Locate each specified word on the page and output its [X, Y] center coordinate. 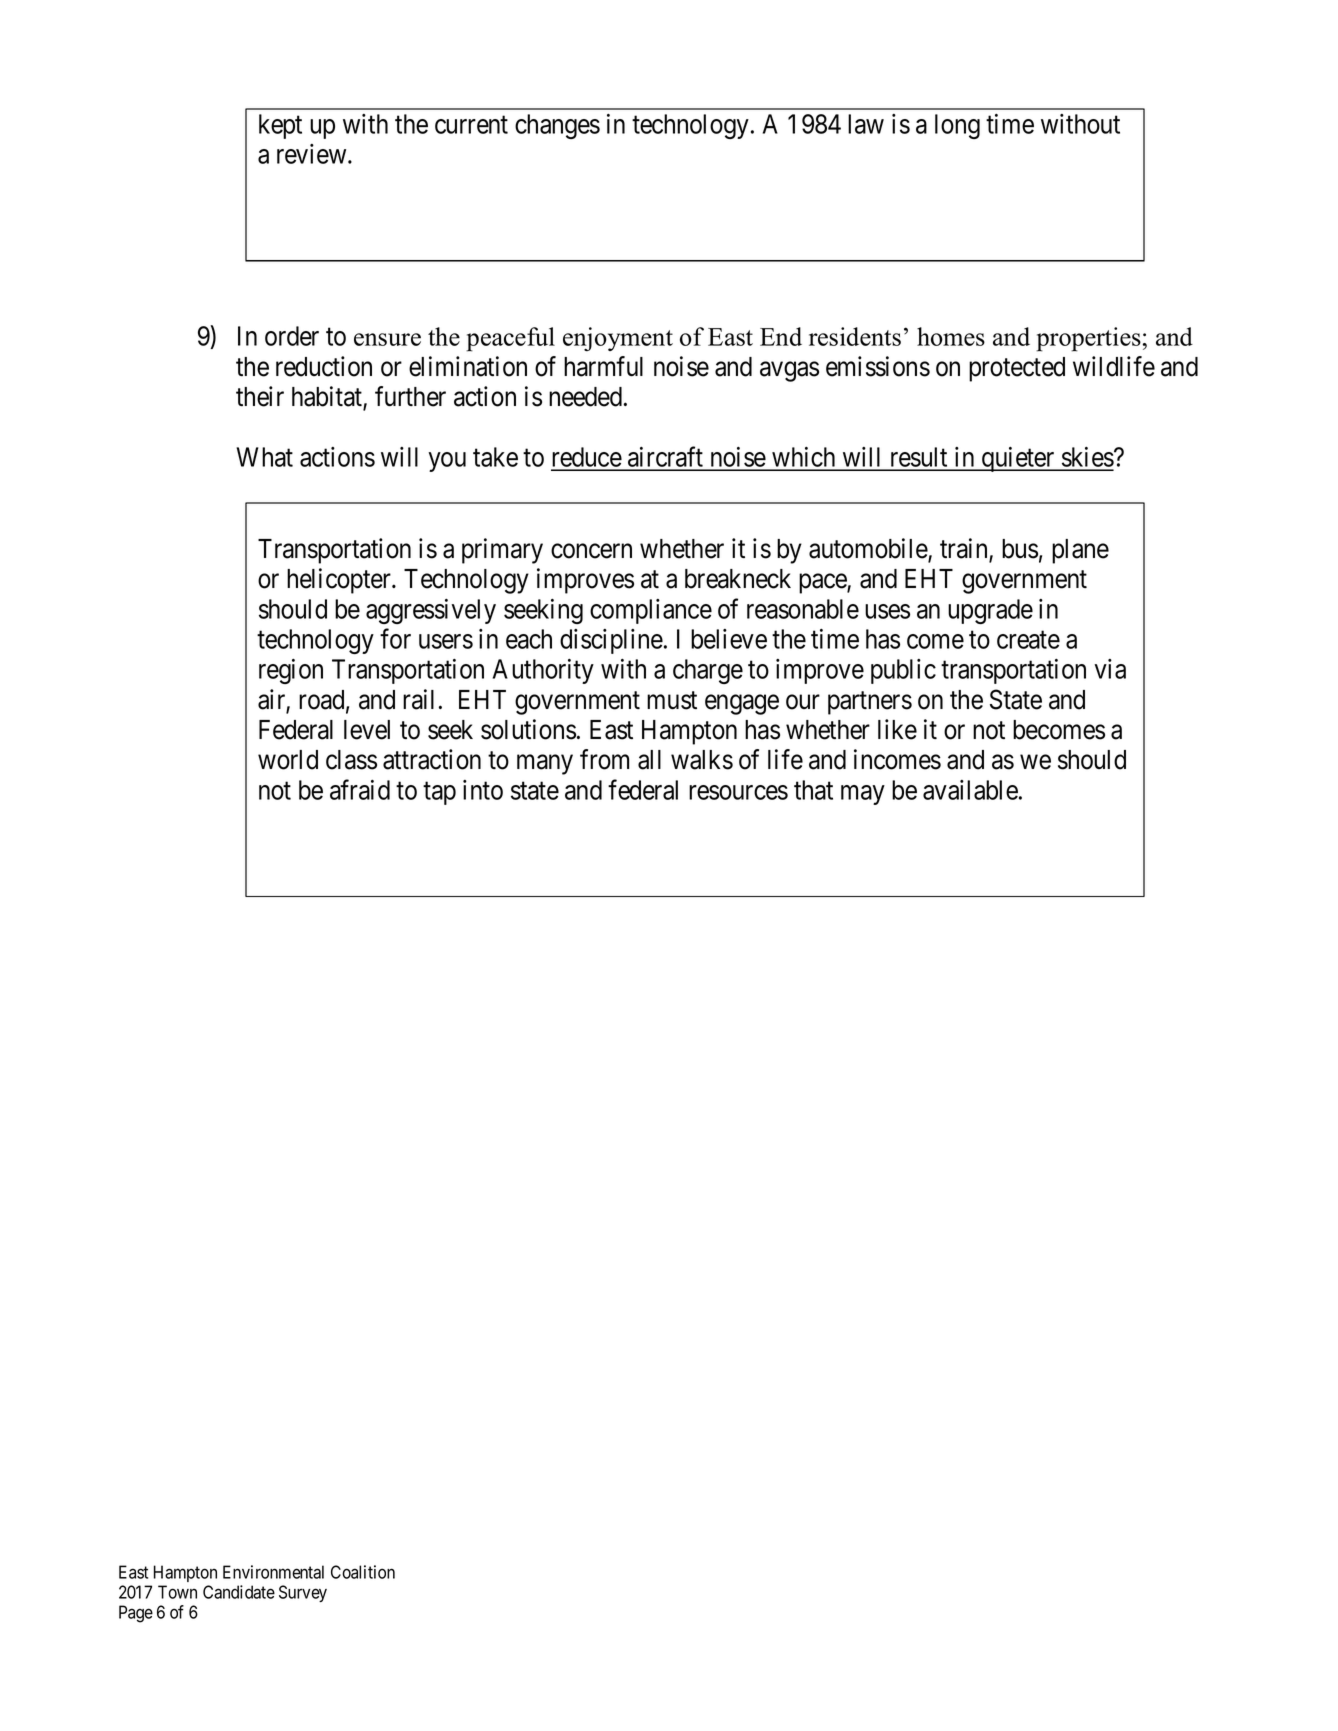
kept [280, 126]
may [863, 795]
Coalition [363, 1572]
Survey [303, 1593]
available [970, 790]
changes [557, 126]
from [604, 759]
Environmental [273, 1572]
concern [591, 551]
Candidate [239, 1592]
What [264, 457]
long [957, 126]
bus [1020, 549]
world [288, 760]
